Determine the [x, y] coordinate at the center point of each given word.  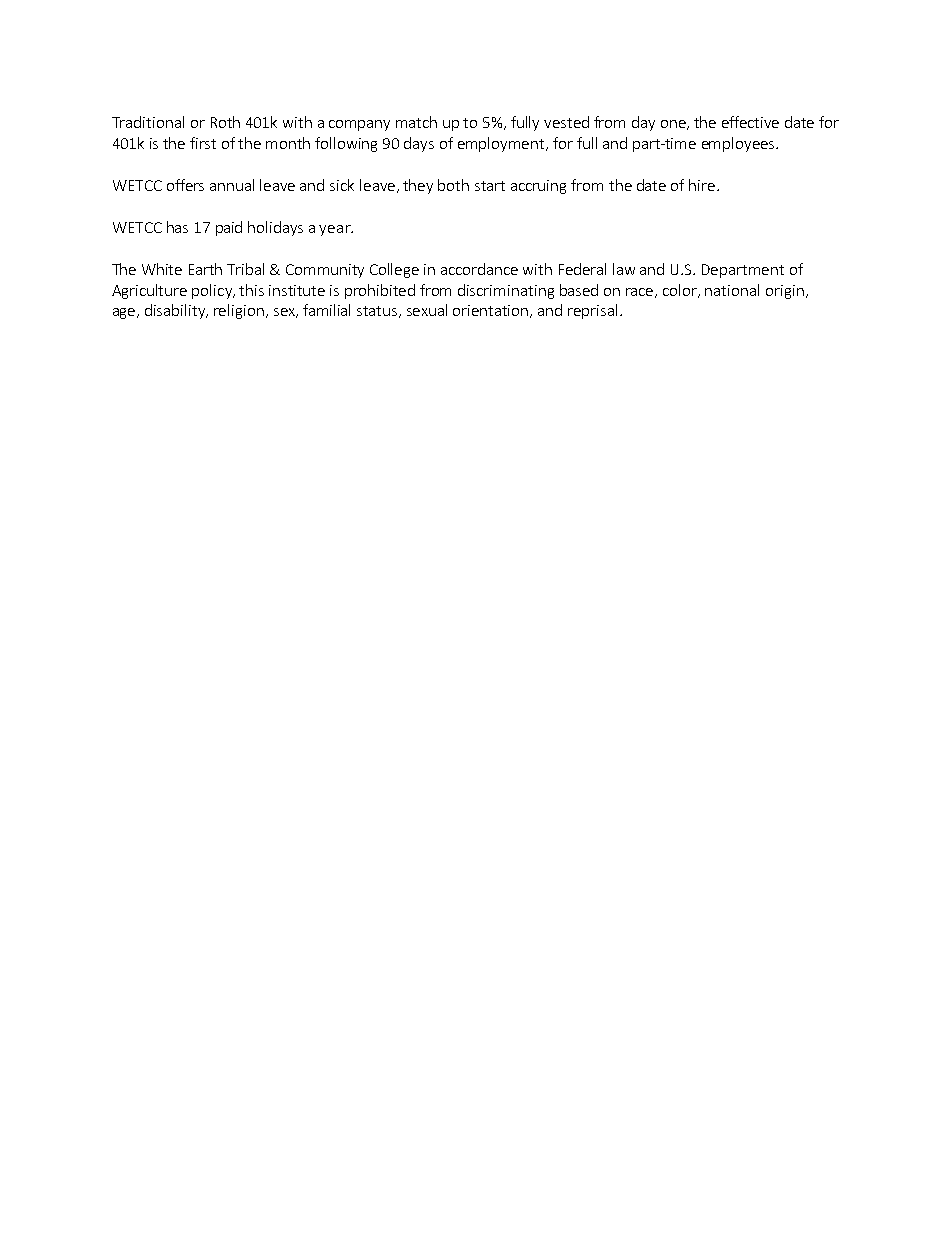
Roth [225, 122]
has [177, 227]
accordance [479, 269]
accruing [538, 187]
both [453, 185]
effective [750, 122]
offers [185, 185]
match [416, 122]
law [624, 269]
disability [176, 311]
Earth [205, 269]
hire [702, 185]
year [336, 230]
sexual [427, 310]
